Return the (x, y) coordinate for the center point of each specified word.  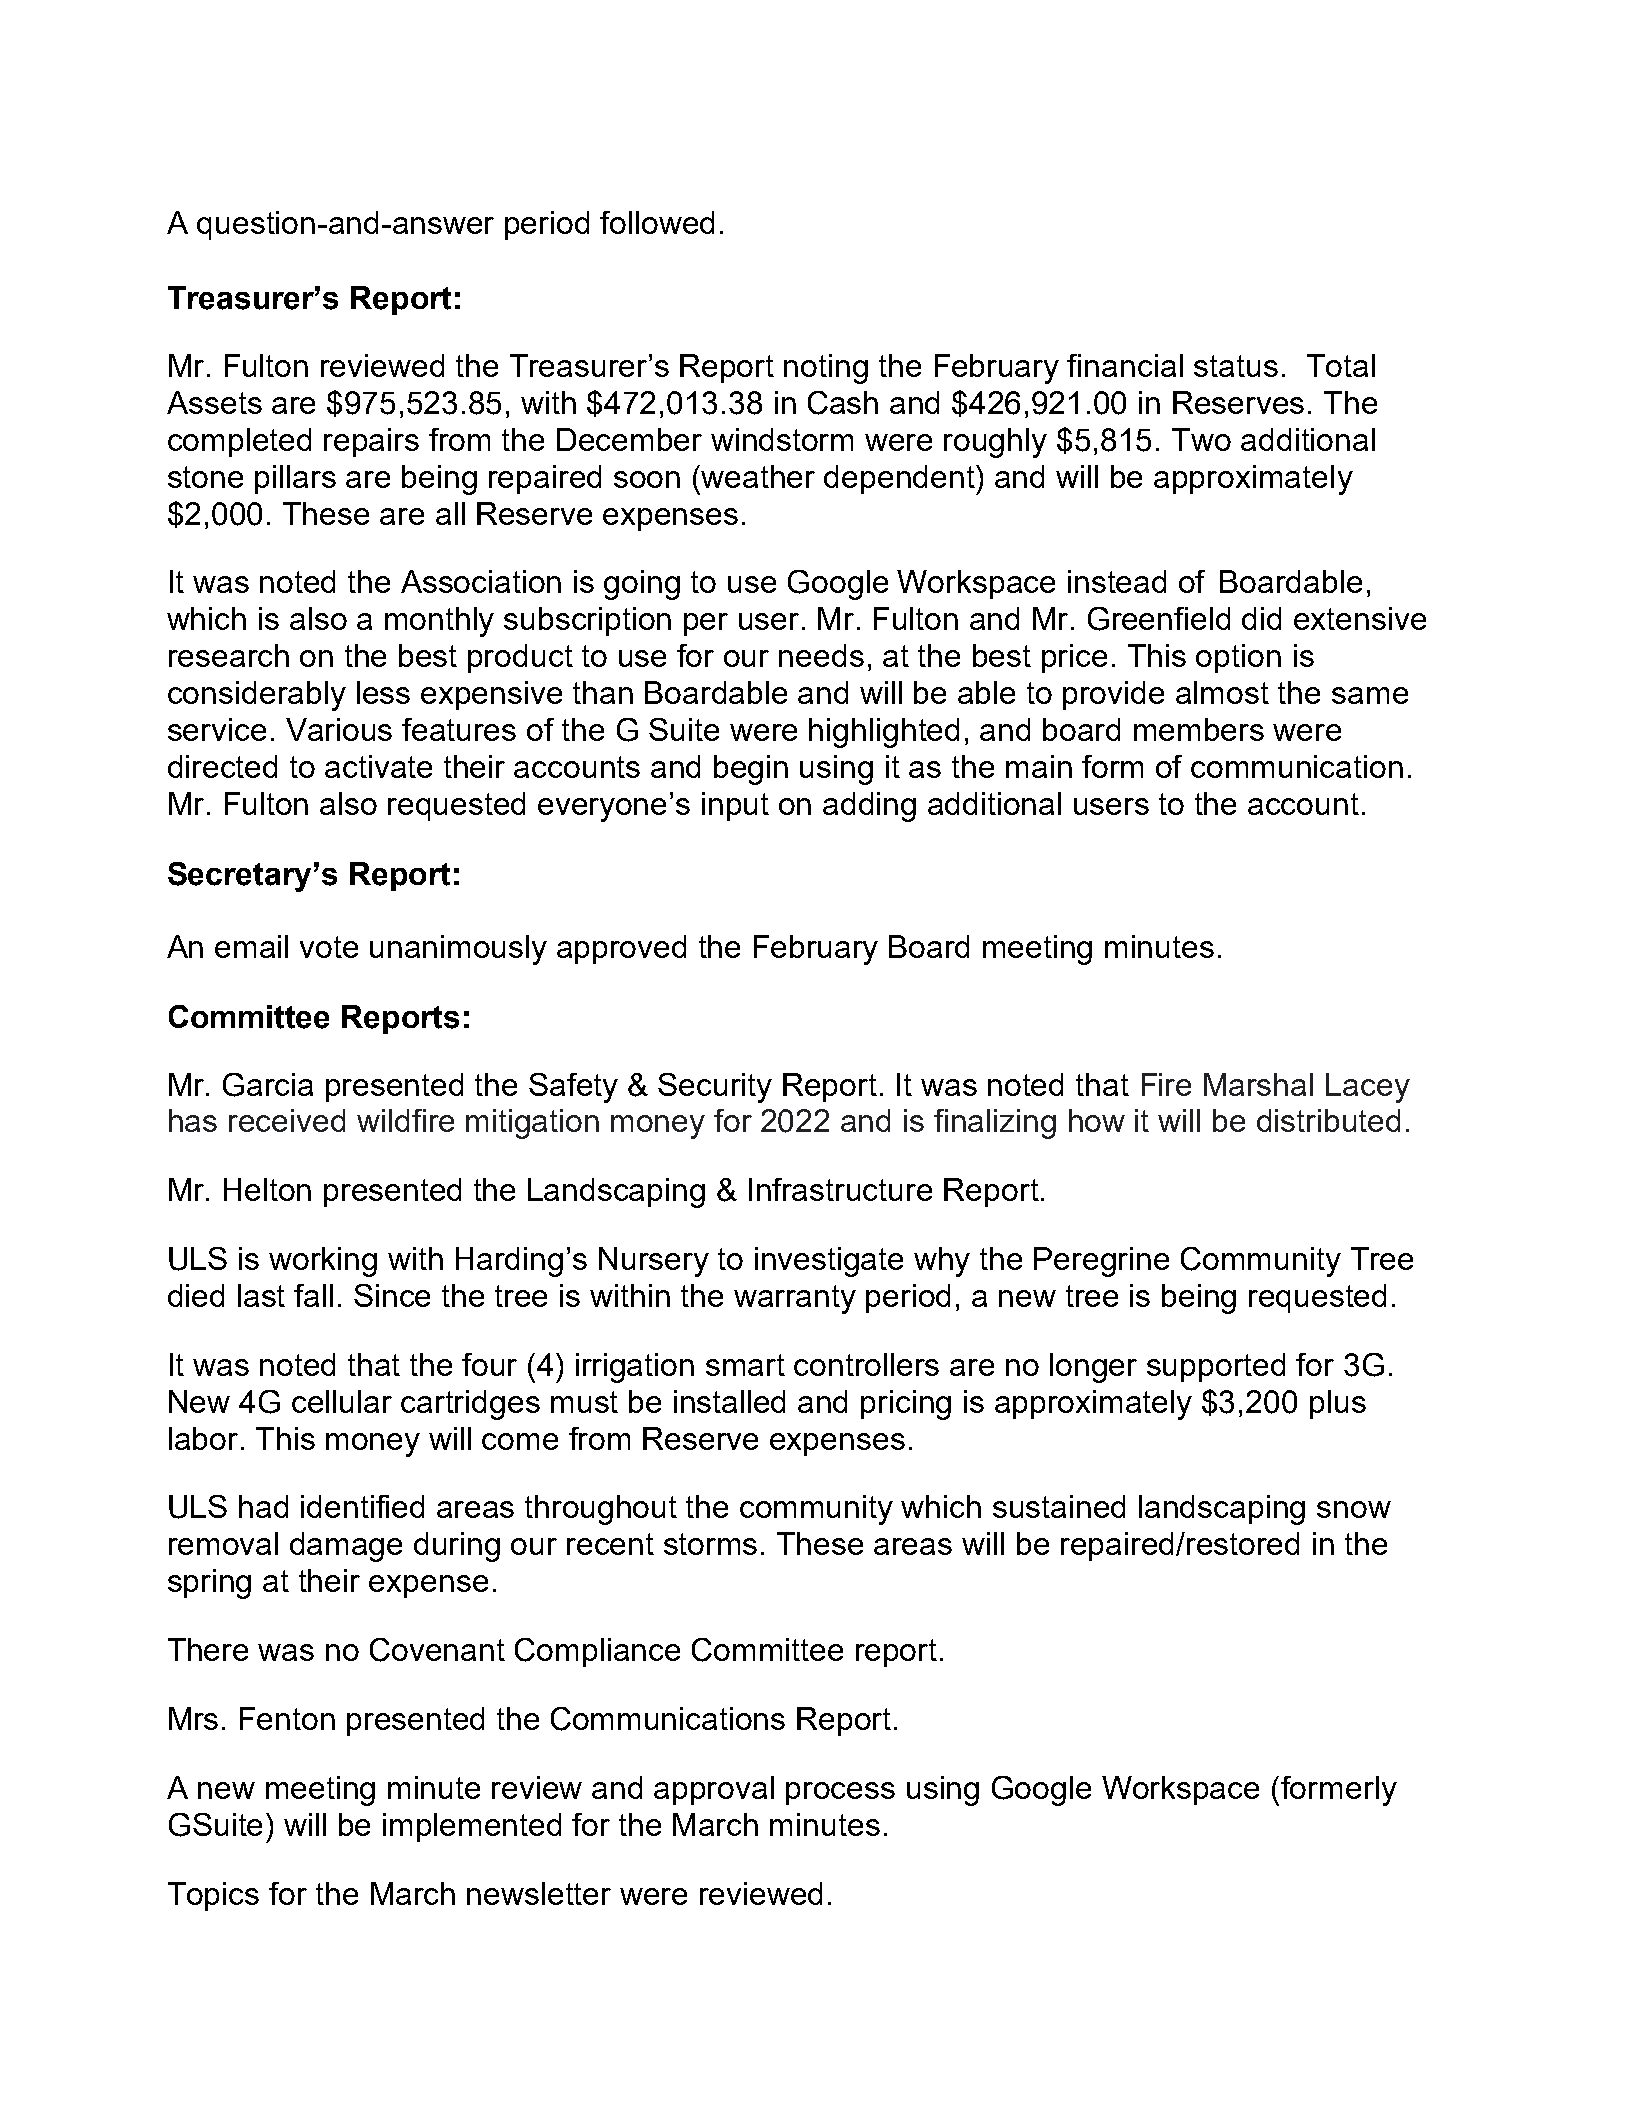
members (1199, 729)
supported (1216, 1367)
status (1236, 366)
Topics (213, 1896)
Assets (214, 402)
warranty (795, 1299)
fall (313, 1295)
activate (378, 766)
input (735, 806)
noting (826, 369)
